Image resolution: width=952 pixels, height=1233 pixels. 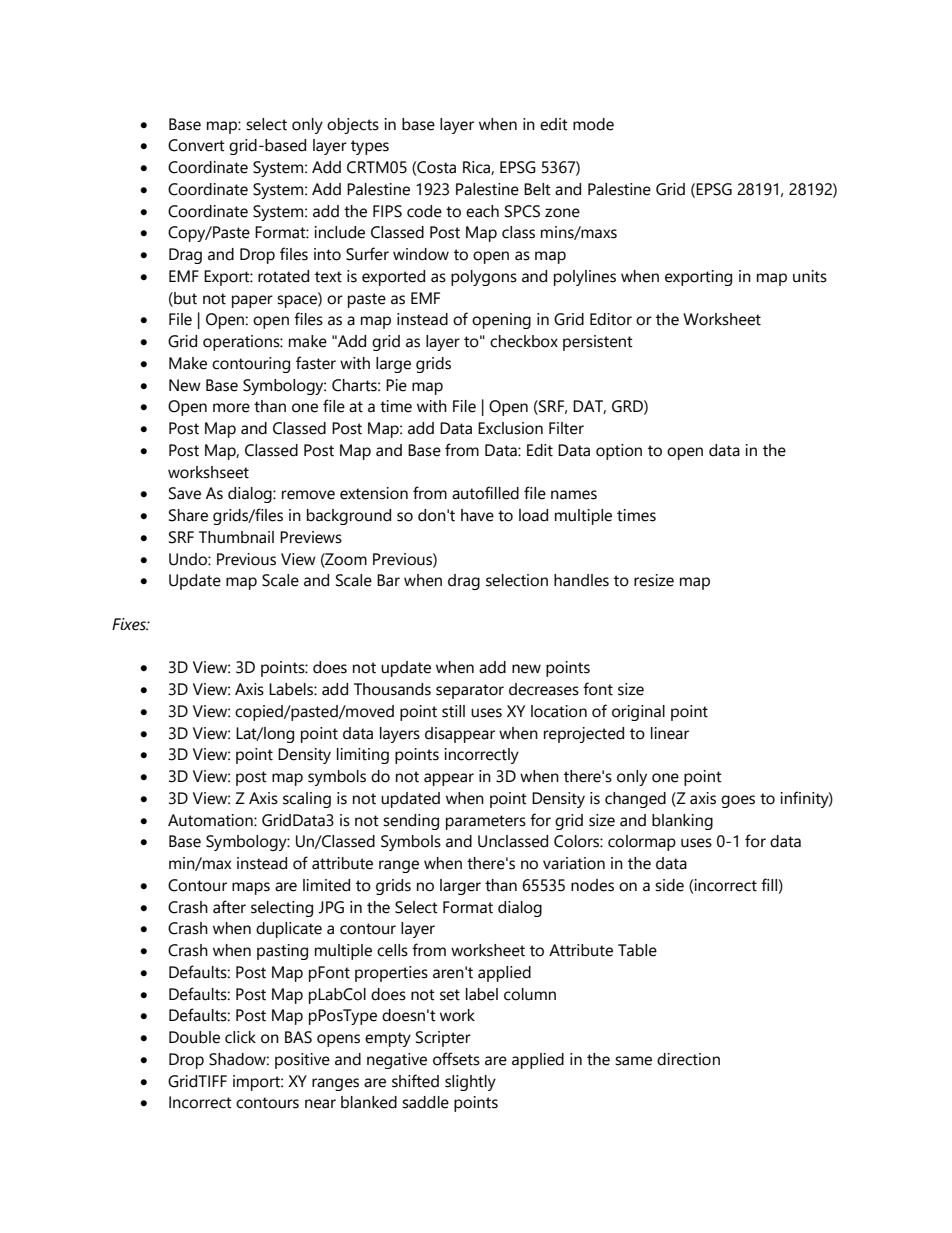 What do you see at coordinates (302, 1061) in the image?
I see `positive` at bounding box center [302, 1061].
